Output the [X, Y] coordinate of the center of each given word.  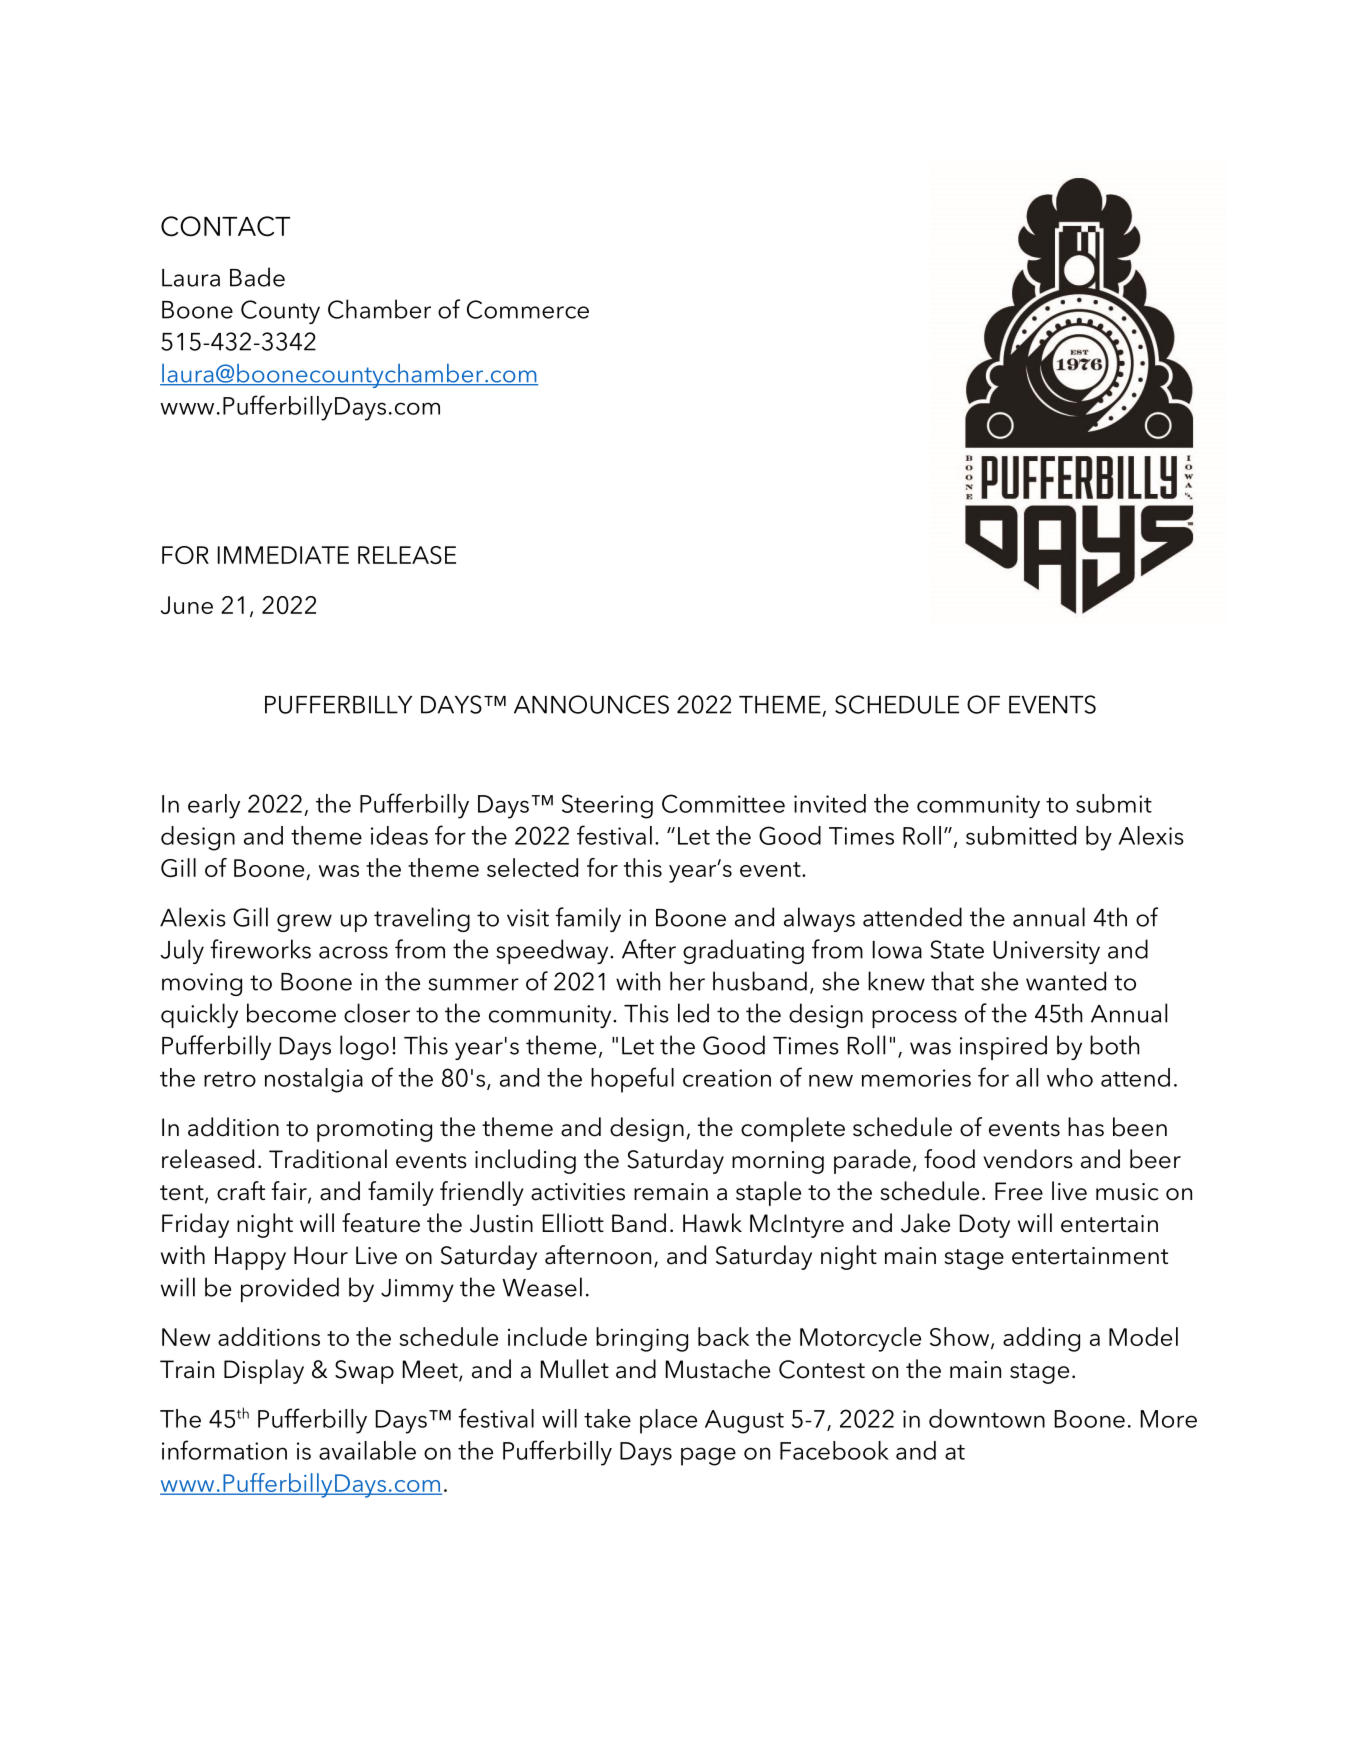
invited [830, 803]
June [187, 605]
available [367, 1450]
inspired [1003, 1047]
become [291, 1013]
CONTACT [225, 226]
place [668, 1421]
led [693, 1013]
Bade [257, 277]
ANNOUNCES [591, 704]
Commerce [528, 309]
